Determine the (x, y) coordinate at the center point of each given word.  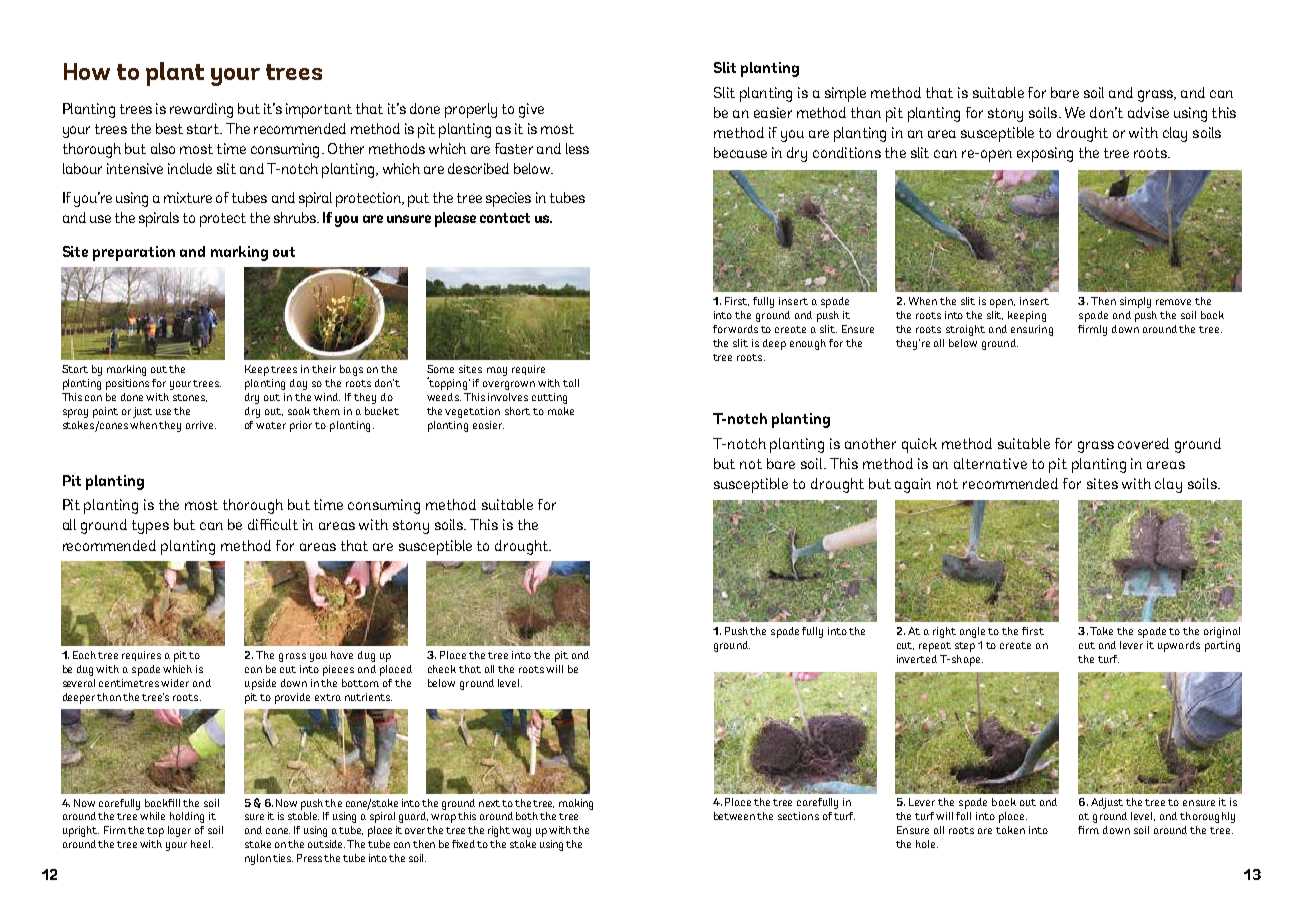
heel (202, 844)
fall (963, 816)
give (531, 110)
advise (1148, 112)
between (736, 816)
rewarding (201, 110)
